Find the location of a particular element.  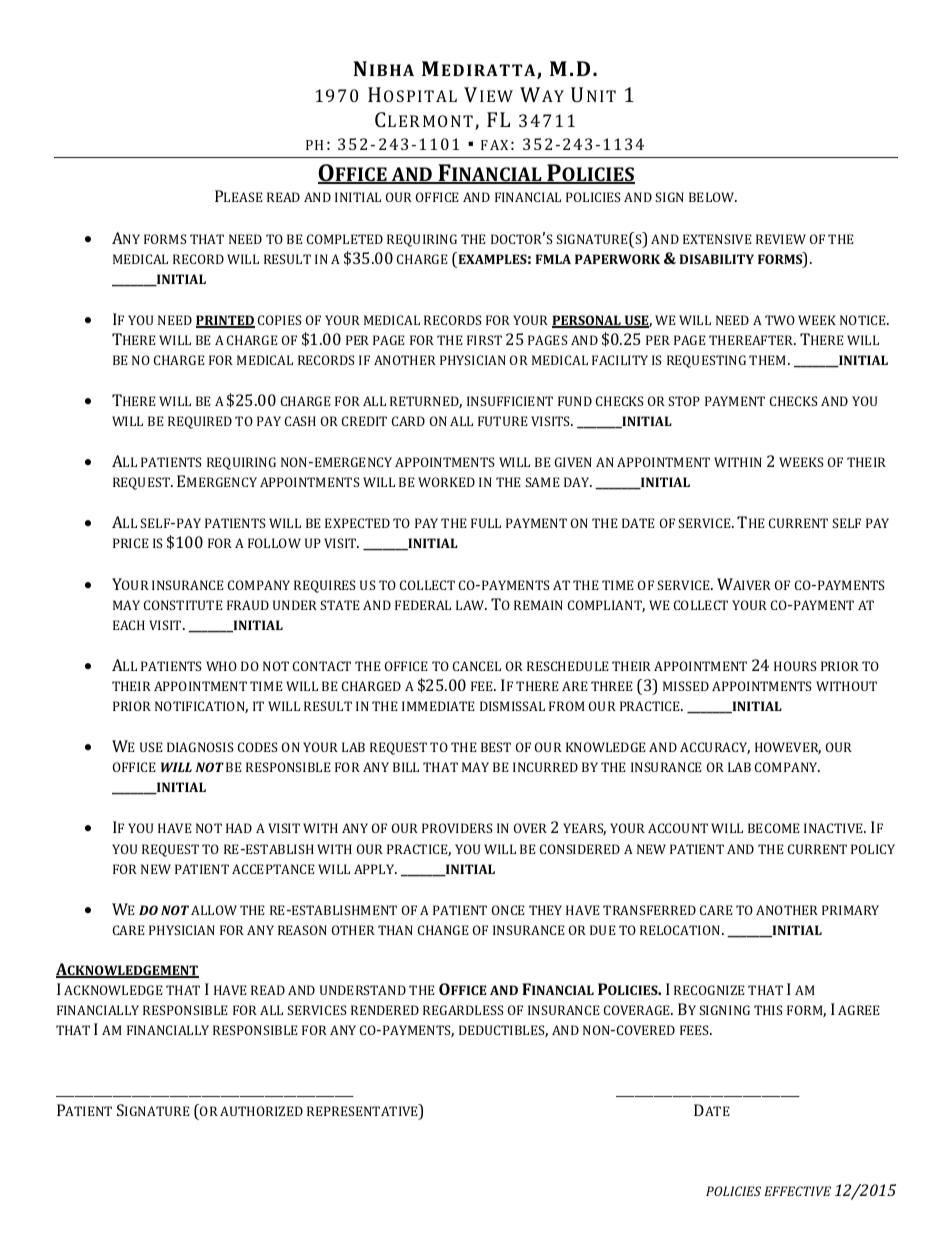

AUTHORIZED is located at coordinates (261, 1111).
